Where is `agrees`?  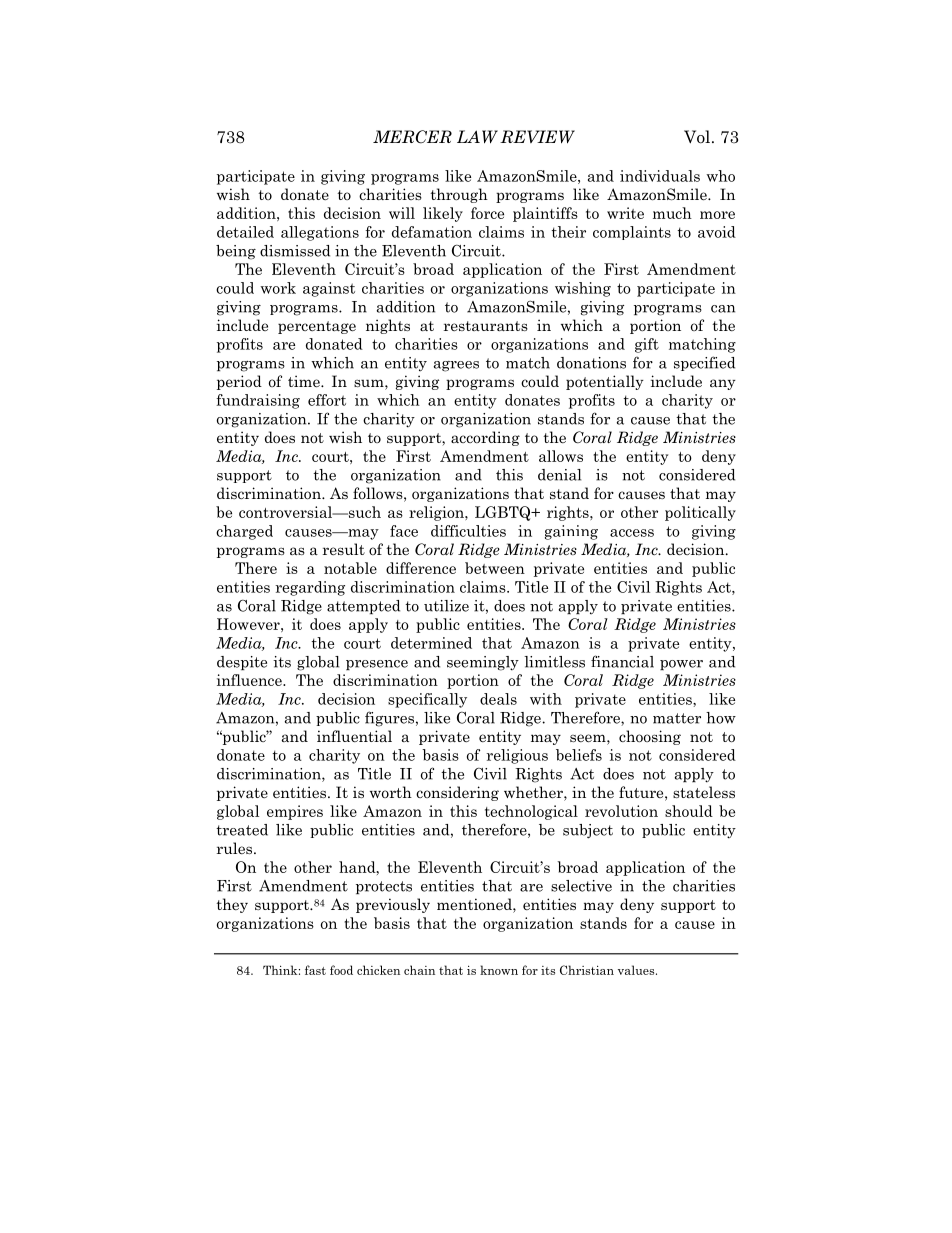 agrees is located at coordinates (456, 366).
